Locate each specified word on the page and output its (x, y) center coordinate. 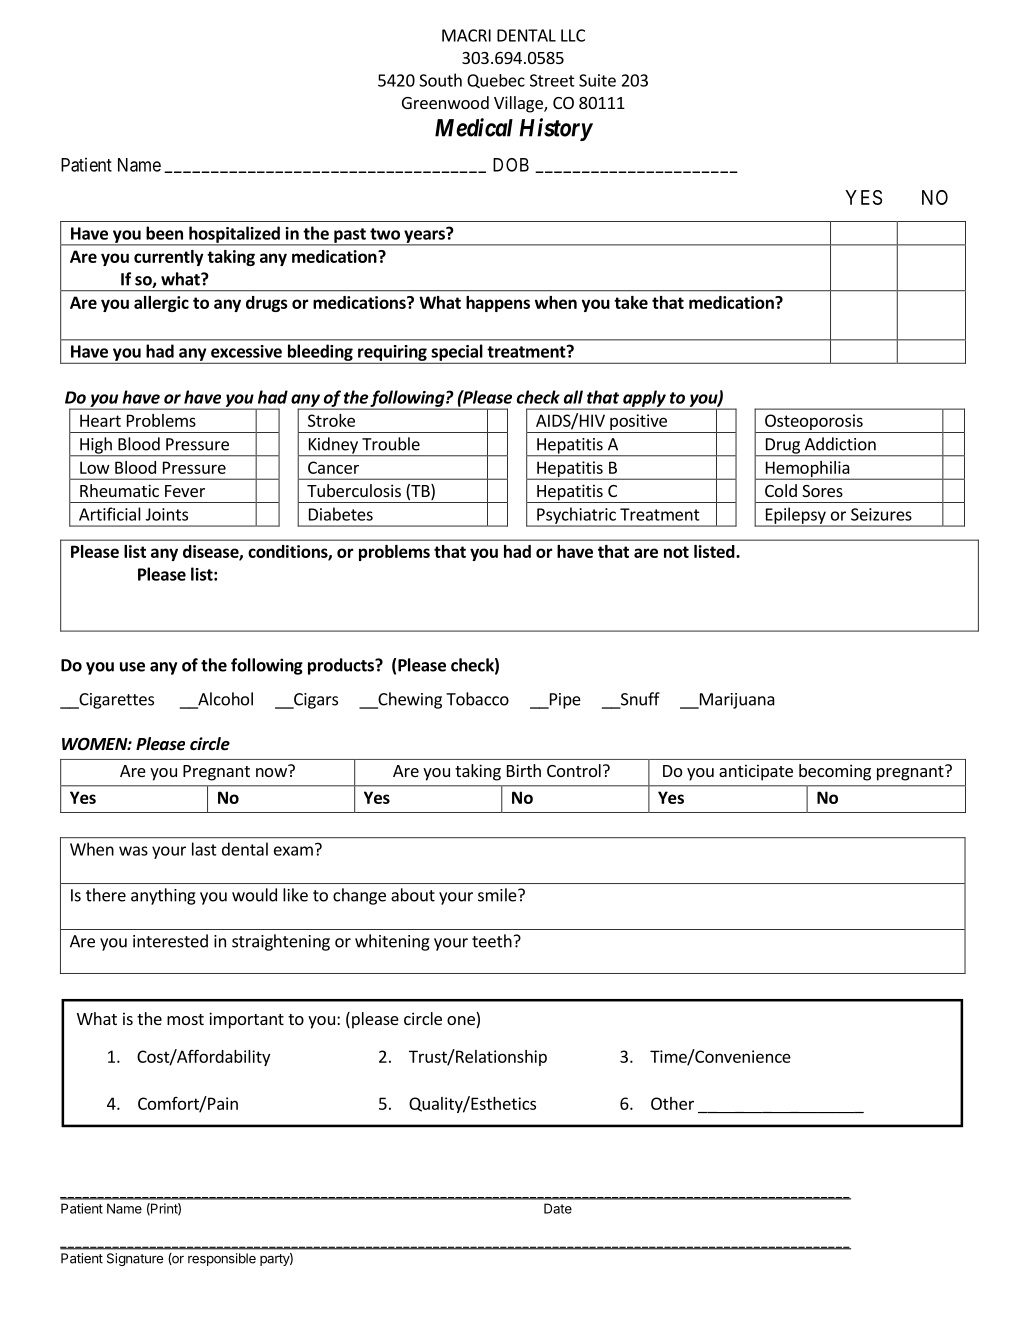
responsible (222, 1259)
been (164, 233)
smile (498, 895)
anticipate (756, 772)
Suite (597, 80)
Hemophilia (807, 470)
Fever (185, 491)
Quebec (496, 81)
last (204, 849)
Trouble (391, 444)
